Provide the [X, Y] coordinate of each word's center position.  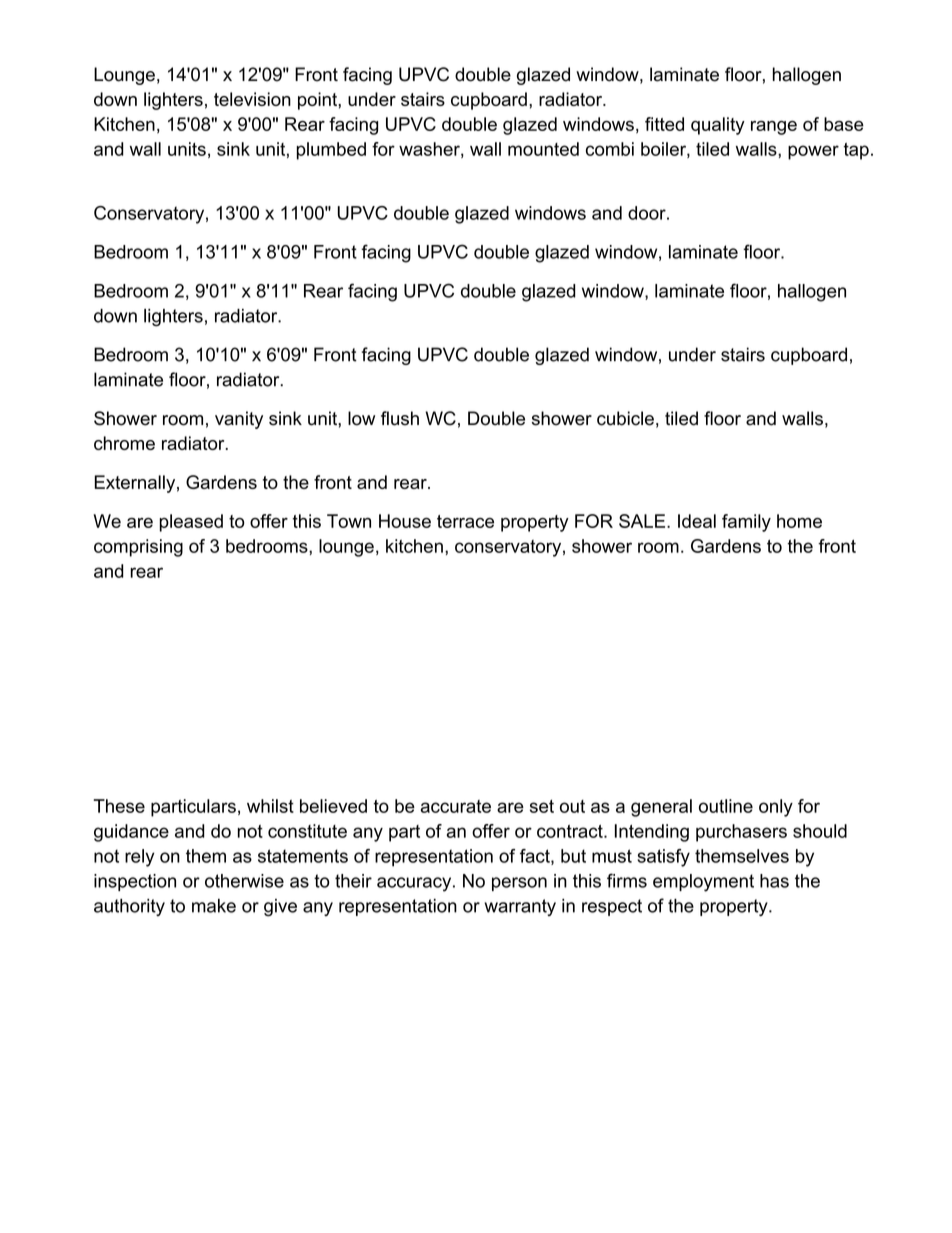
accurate [456, 806]
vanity [239, 420]
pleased [191, 523]
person [519, 884]
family [746, 523]
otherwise [244, 881]
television [252, 99]
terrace [465, 521]
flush [400, 418]
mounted [543, 149]
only [776, 808]
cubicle [625, 418]
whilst [270, 806]
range [774, 128]
